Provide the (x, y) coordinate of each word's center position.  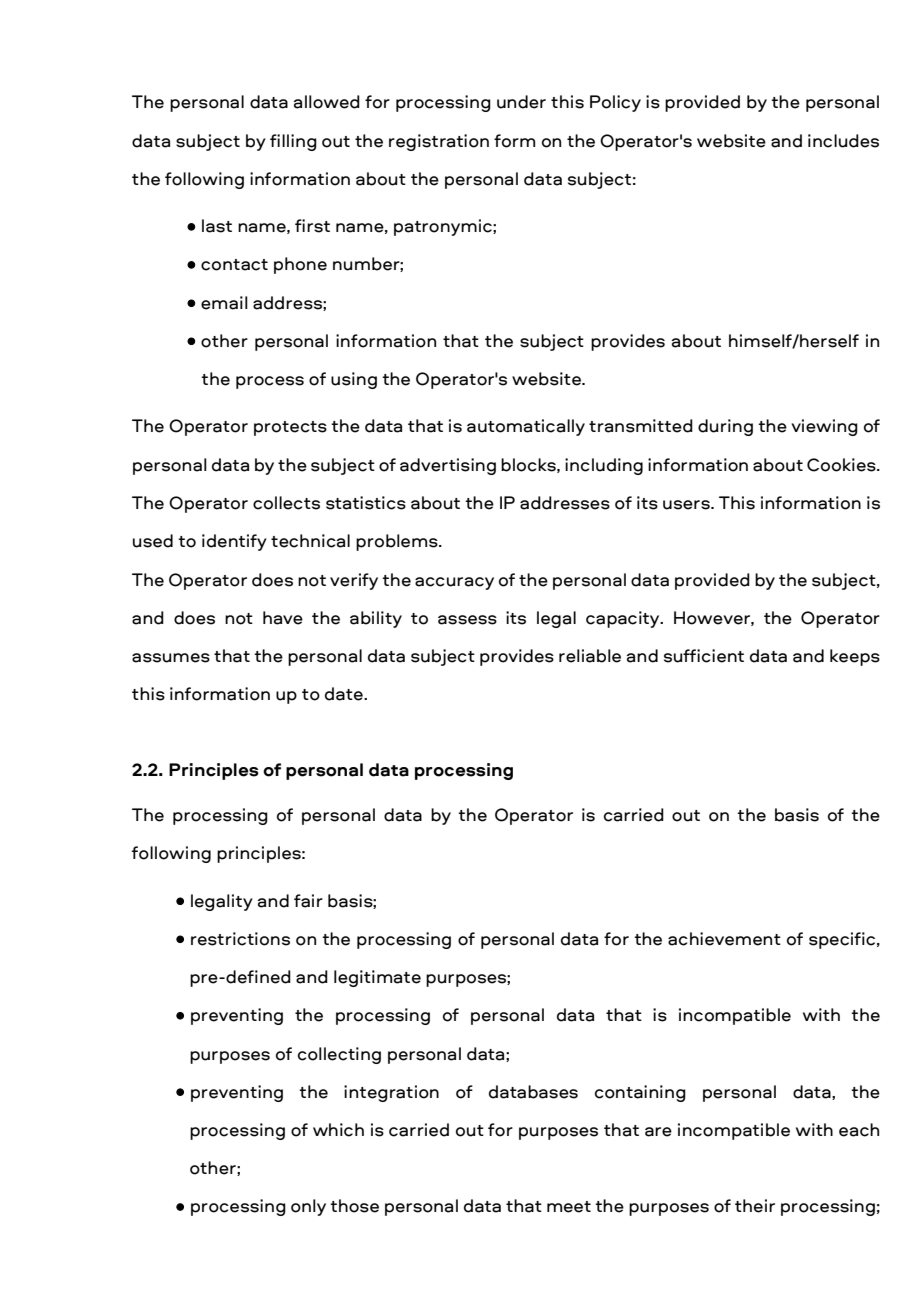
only (308, 1207)
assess (467, 620)
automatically (526, 427)
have (283, 618)
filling (293, 142)
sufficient (704, 656)
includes (843, 141)
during (725, 427)
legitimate (377, 978)
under (521, 102)
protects (290, 428)
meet (569, 1207)
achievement (724, 939)
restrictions (240, 939)
